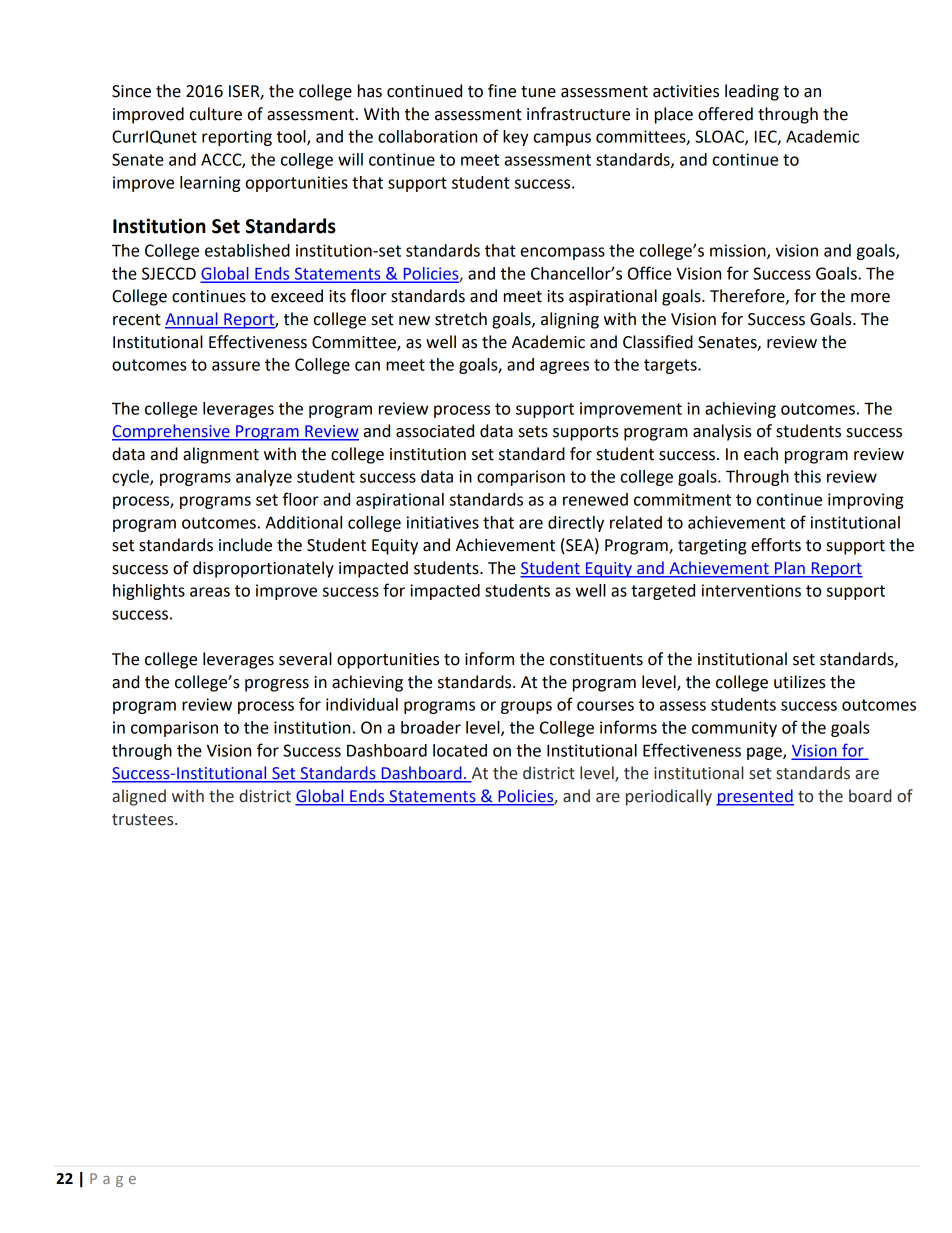 The image size is (952, 1233). I want to click on utilizes, so click(800, 682).
